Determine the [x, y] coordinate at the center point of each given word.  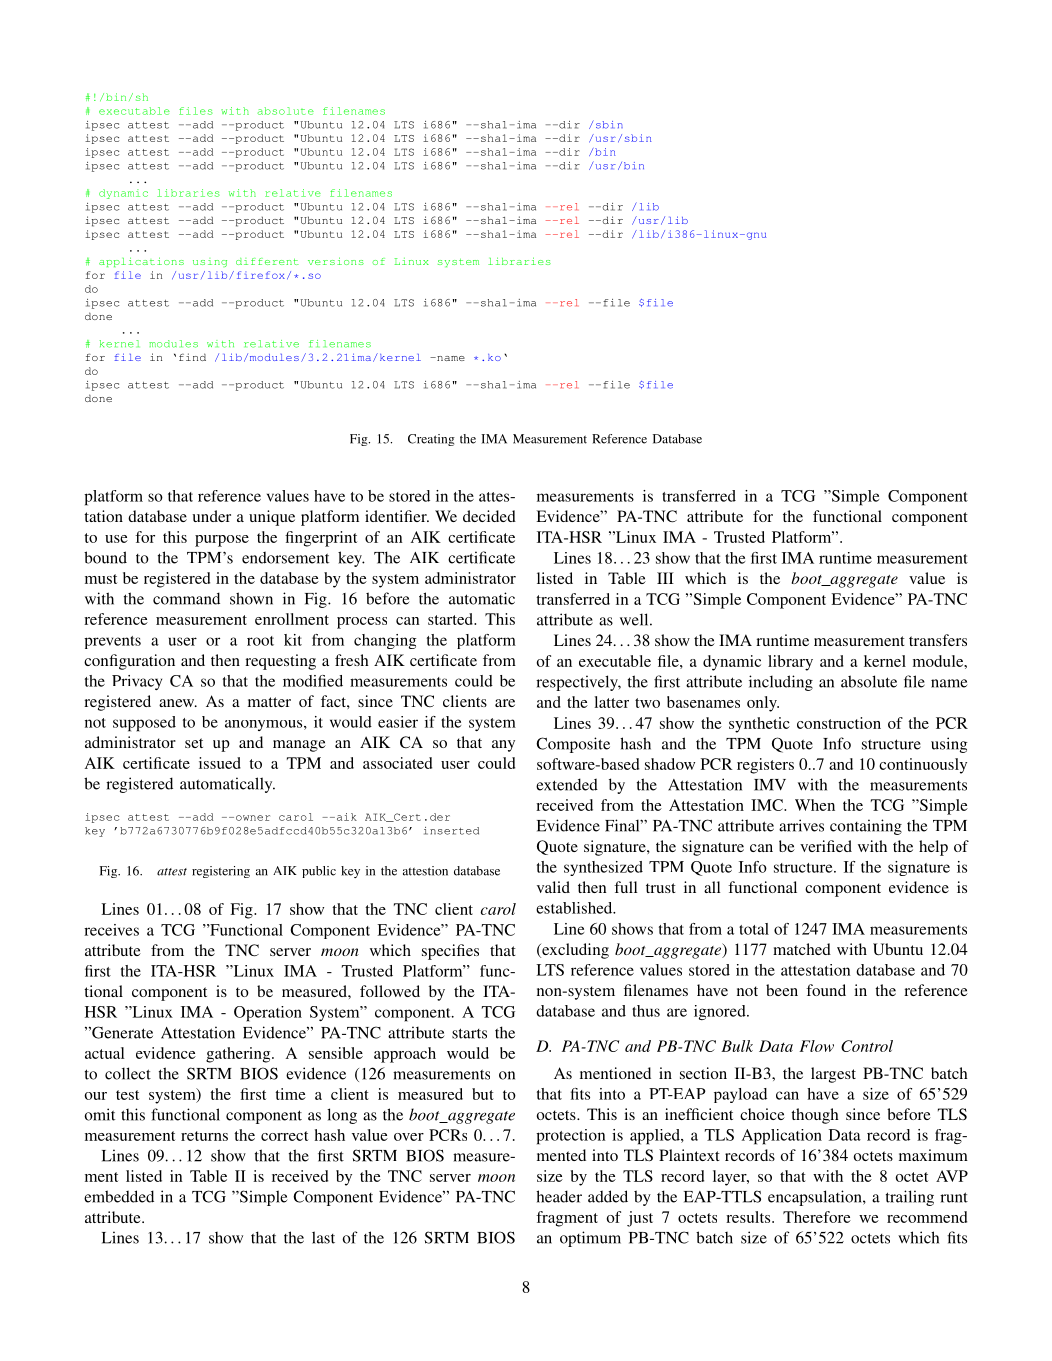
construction [839, 723]
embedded [119, 1196]
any [503, 746]
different [267, 261]
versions [336, 261]
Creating [431, 440]
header [559, 1196]
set [194, 743]
